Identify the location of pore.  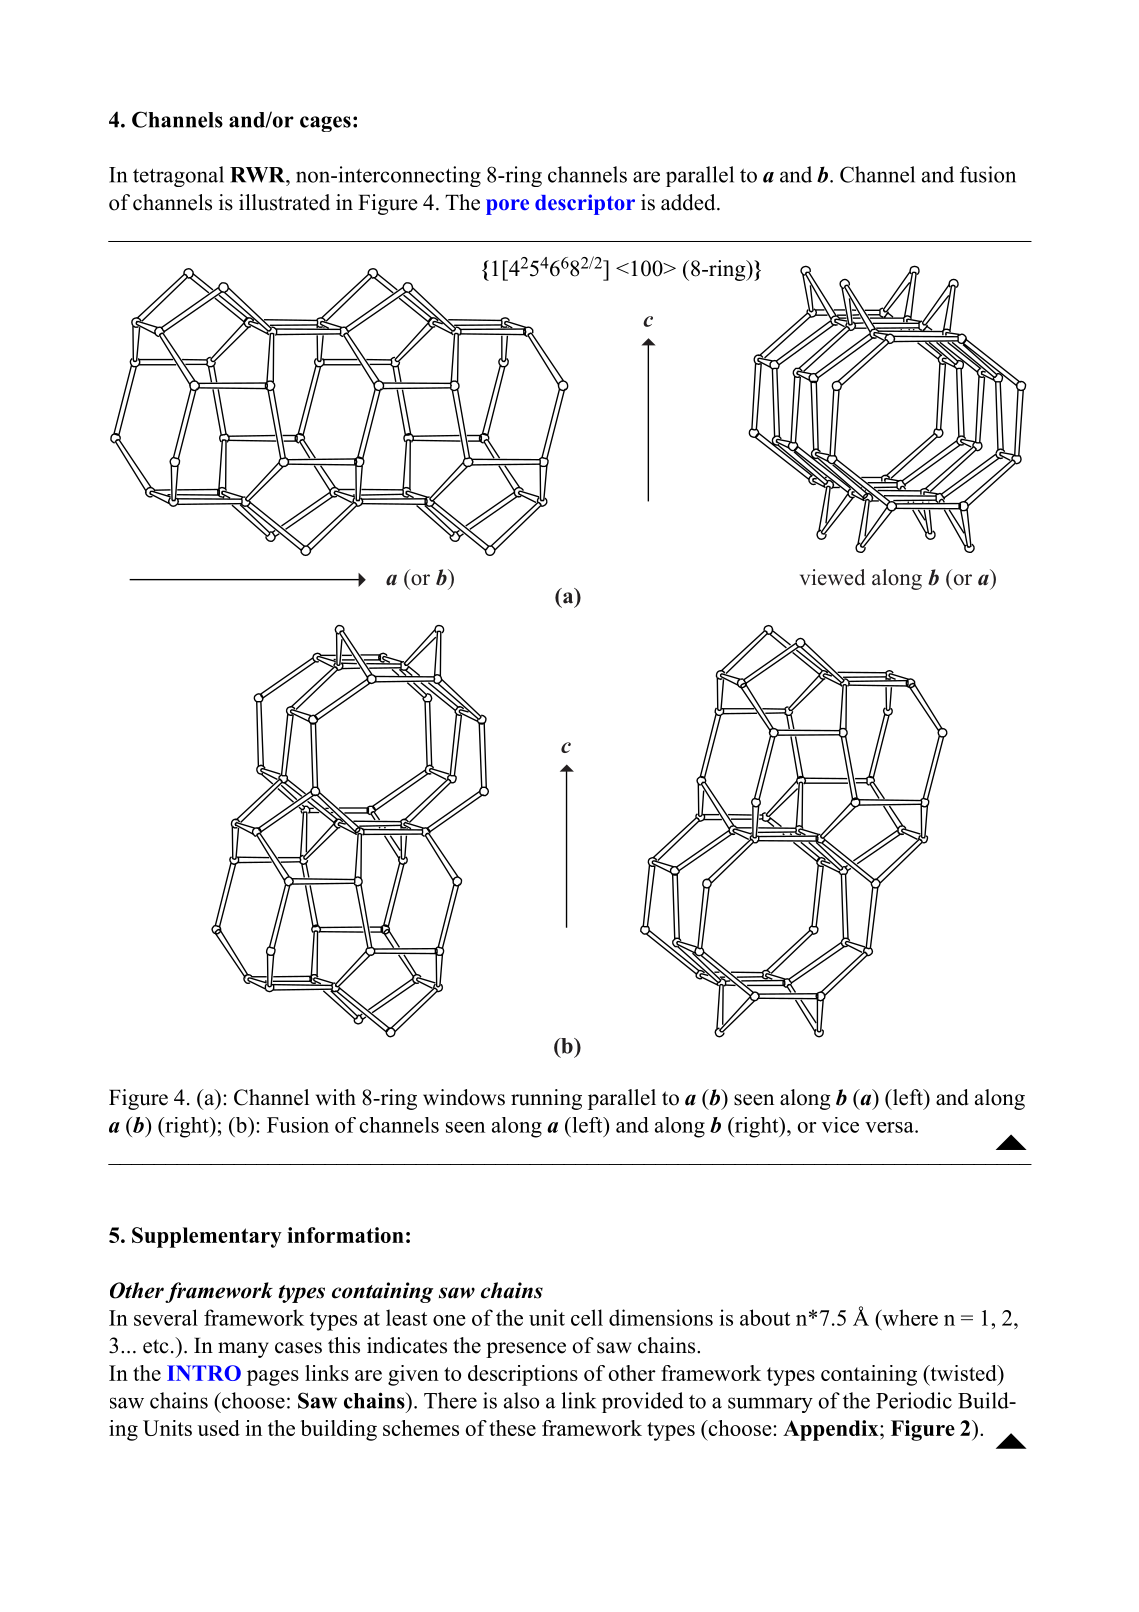
(507, 207).
